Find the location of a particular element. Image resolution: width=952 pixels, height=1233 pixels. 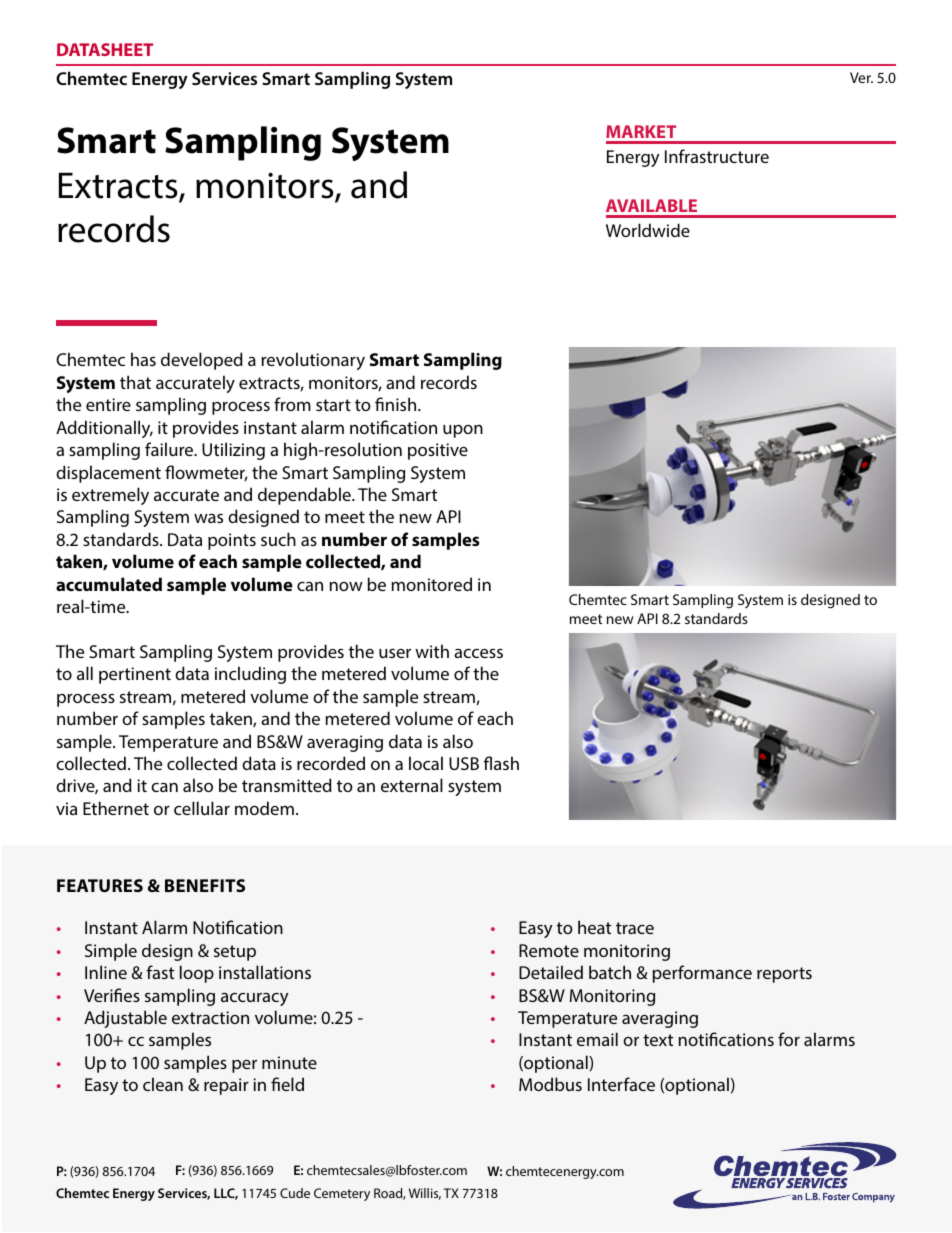

external is located at coordinates (412, 785).
